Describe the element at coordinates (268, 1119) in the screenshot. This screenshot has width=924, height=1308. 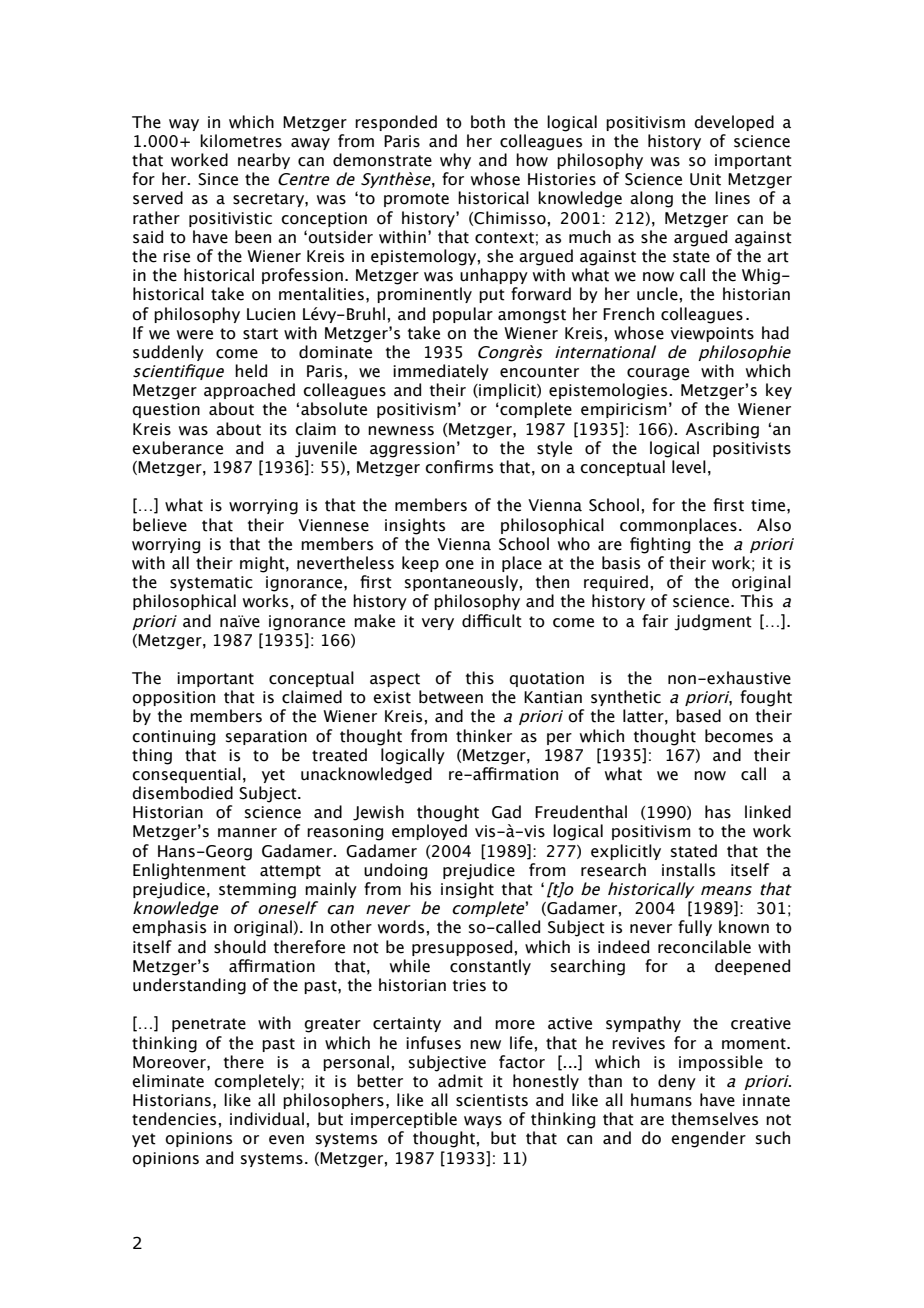
I see `individual` at that location.
